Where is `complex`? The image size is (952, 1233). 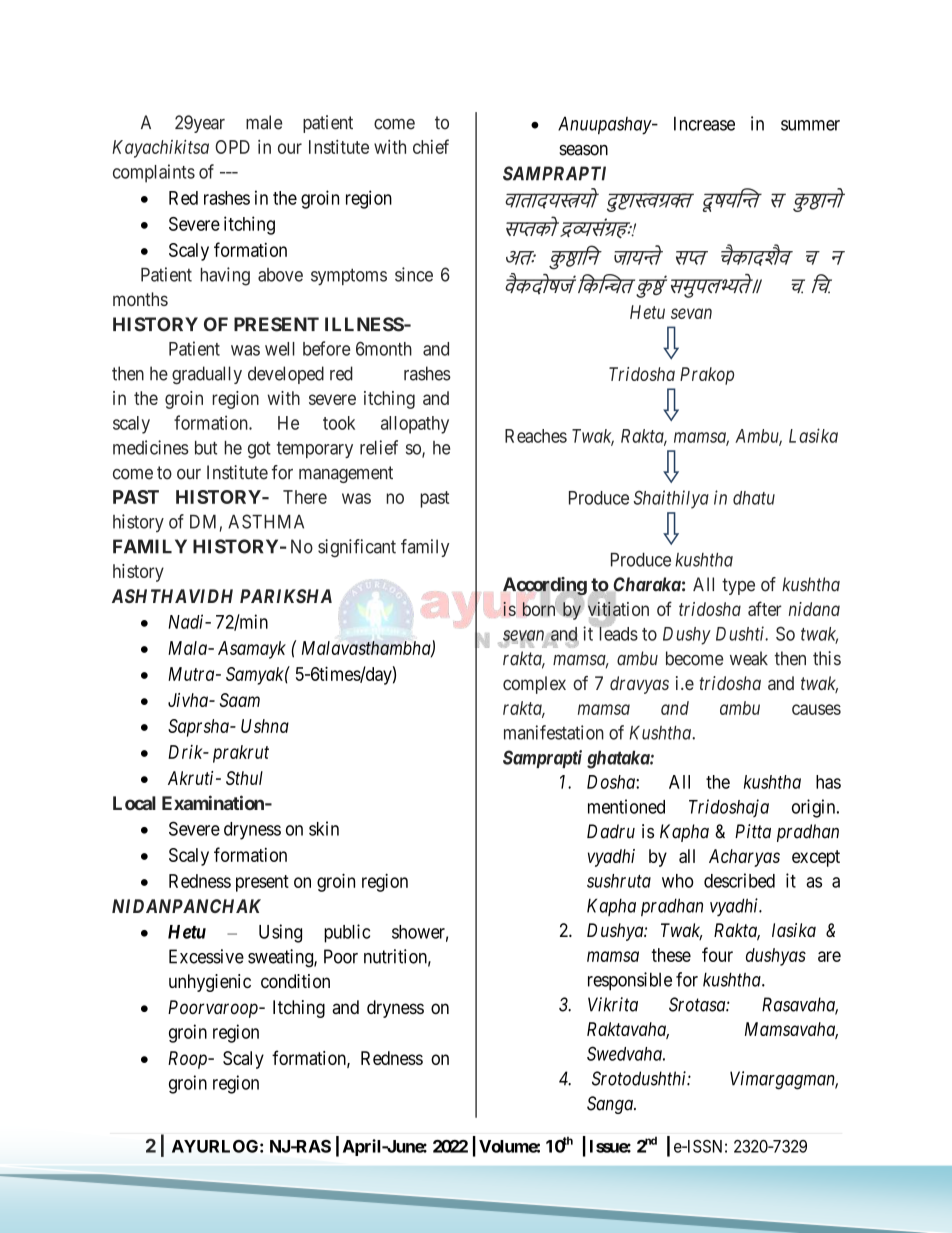 complex is located at coordinates (534, 685).
